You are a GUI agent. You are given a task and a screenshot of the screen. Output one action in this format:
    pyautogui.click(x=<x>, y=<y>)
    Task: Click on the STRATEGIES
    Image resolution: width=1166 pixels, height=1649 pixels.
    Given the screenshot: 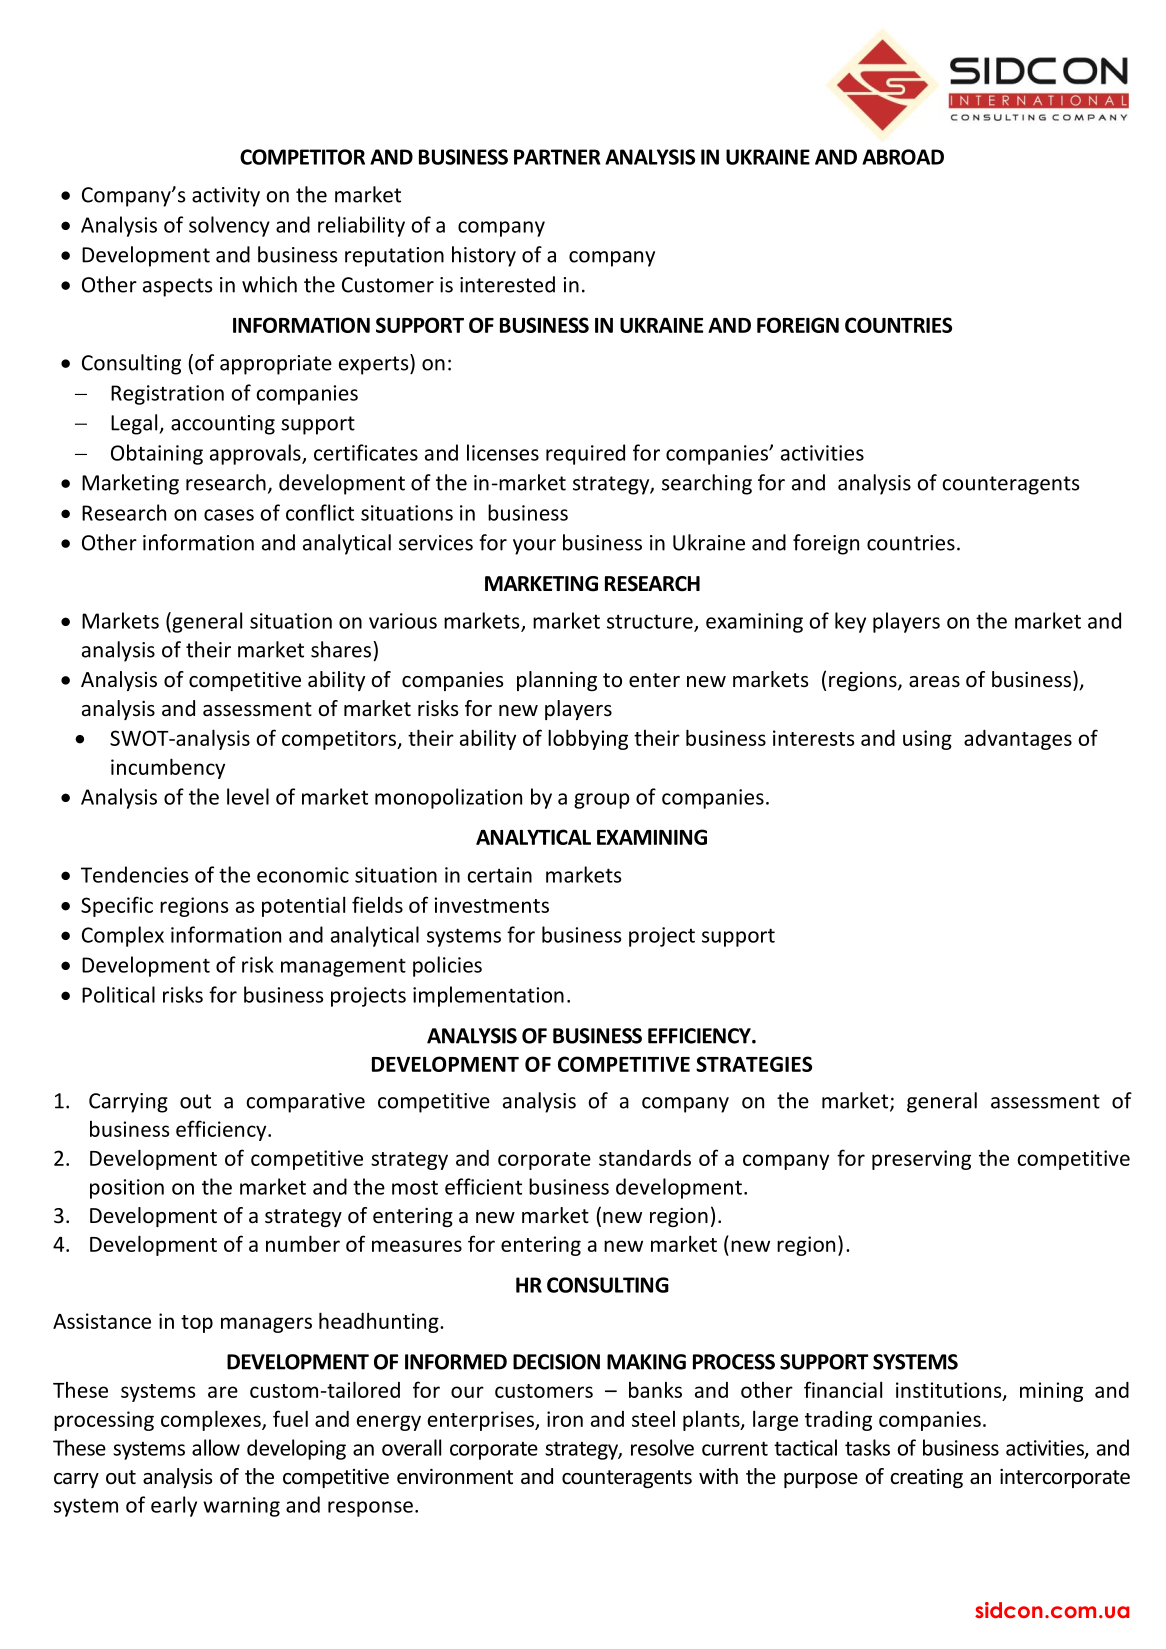 What is the action you would take?
    pyautogui.click(x=754, y=1064)
